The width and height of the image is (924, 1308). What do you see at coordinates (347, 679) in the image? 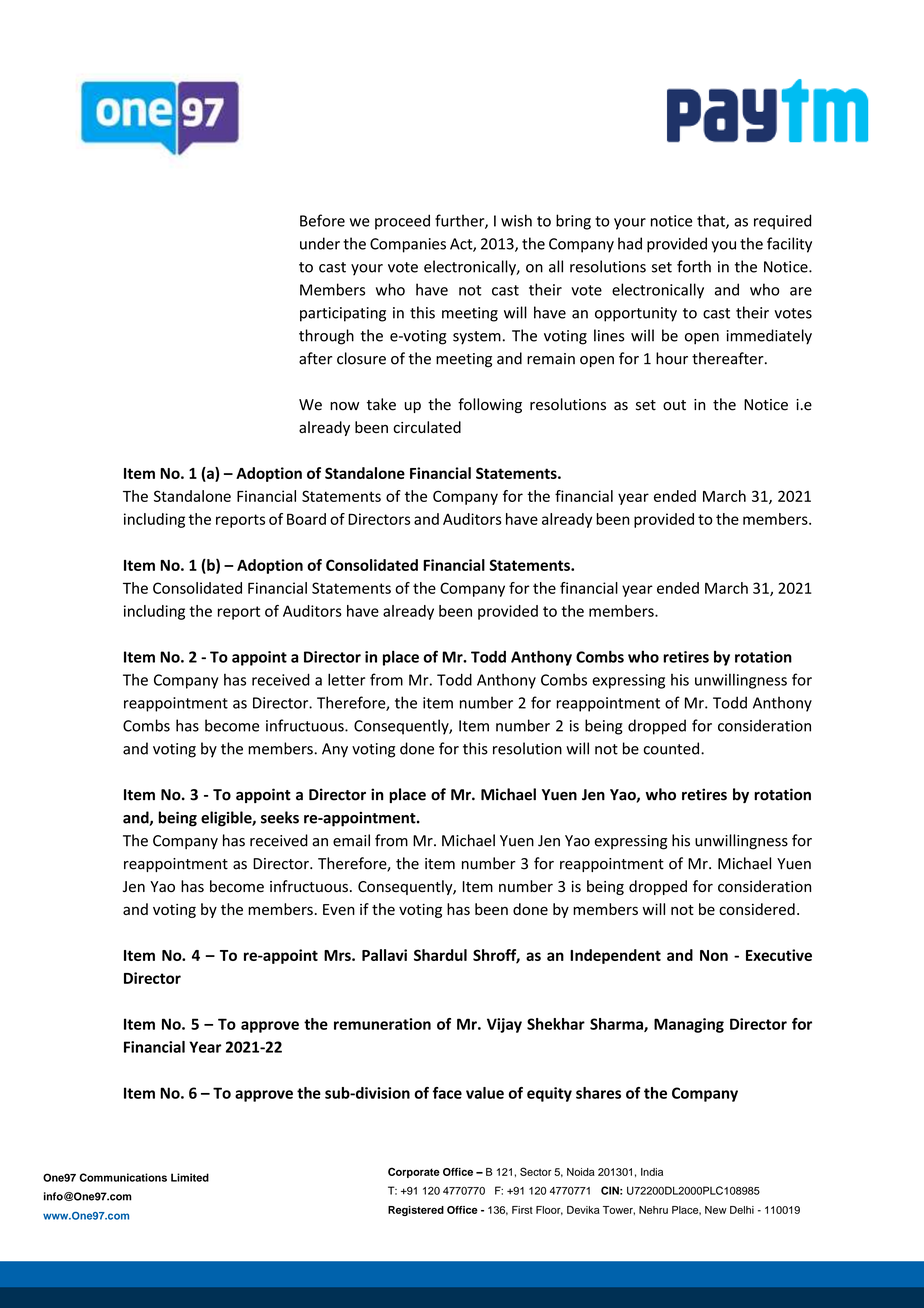
I see `letter` at bounding box center [347, 679].
